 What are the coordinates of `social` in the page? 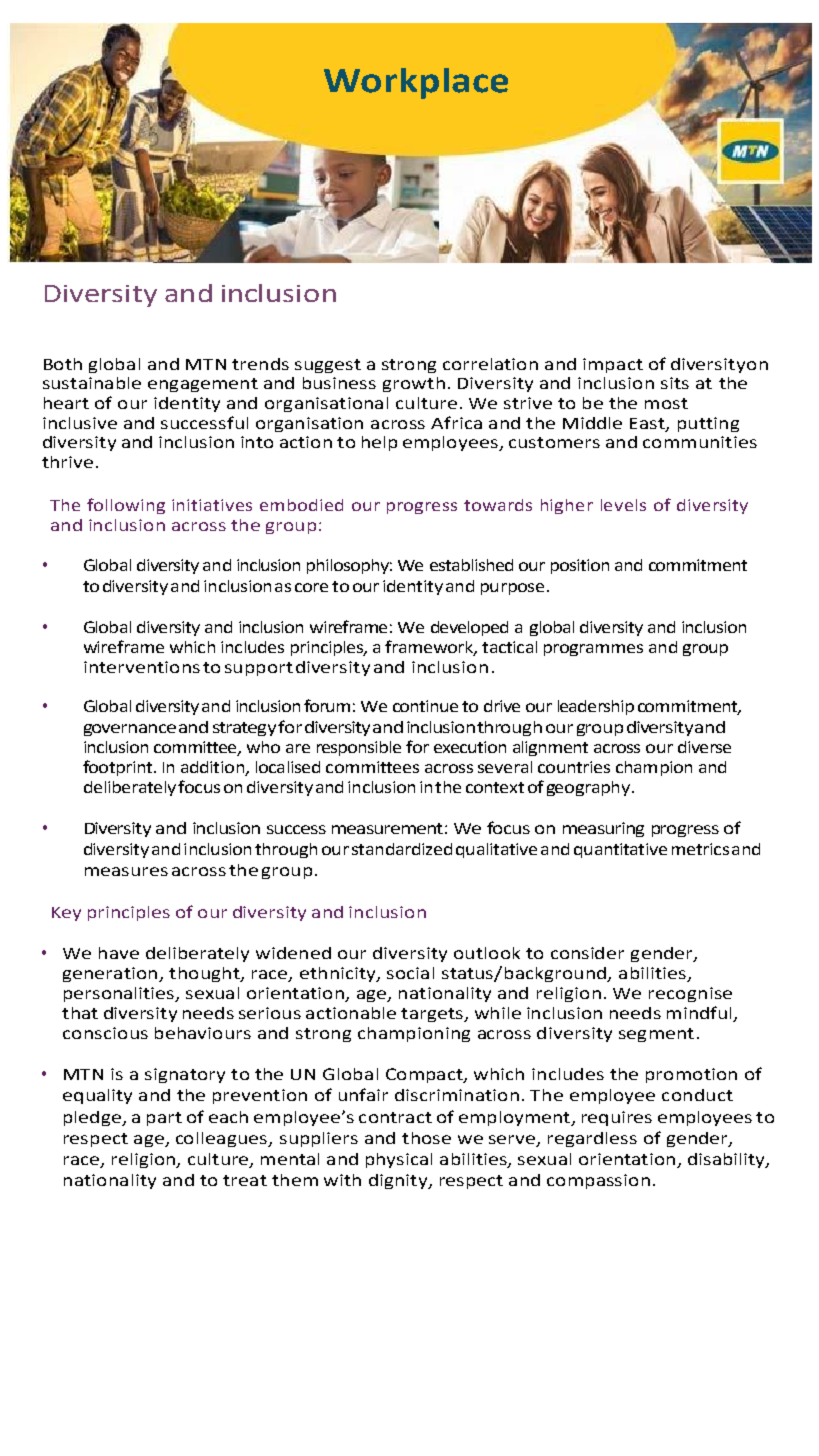 It's located at (410, 973).
